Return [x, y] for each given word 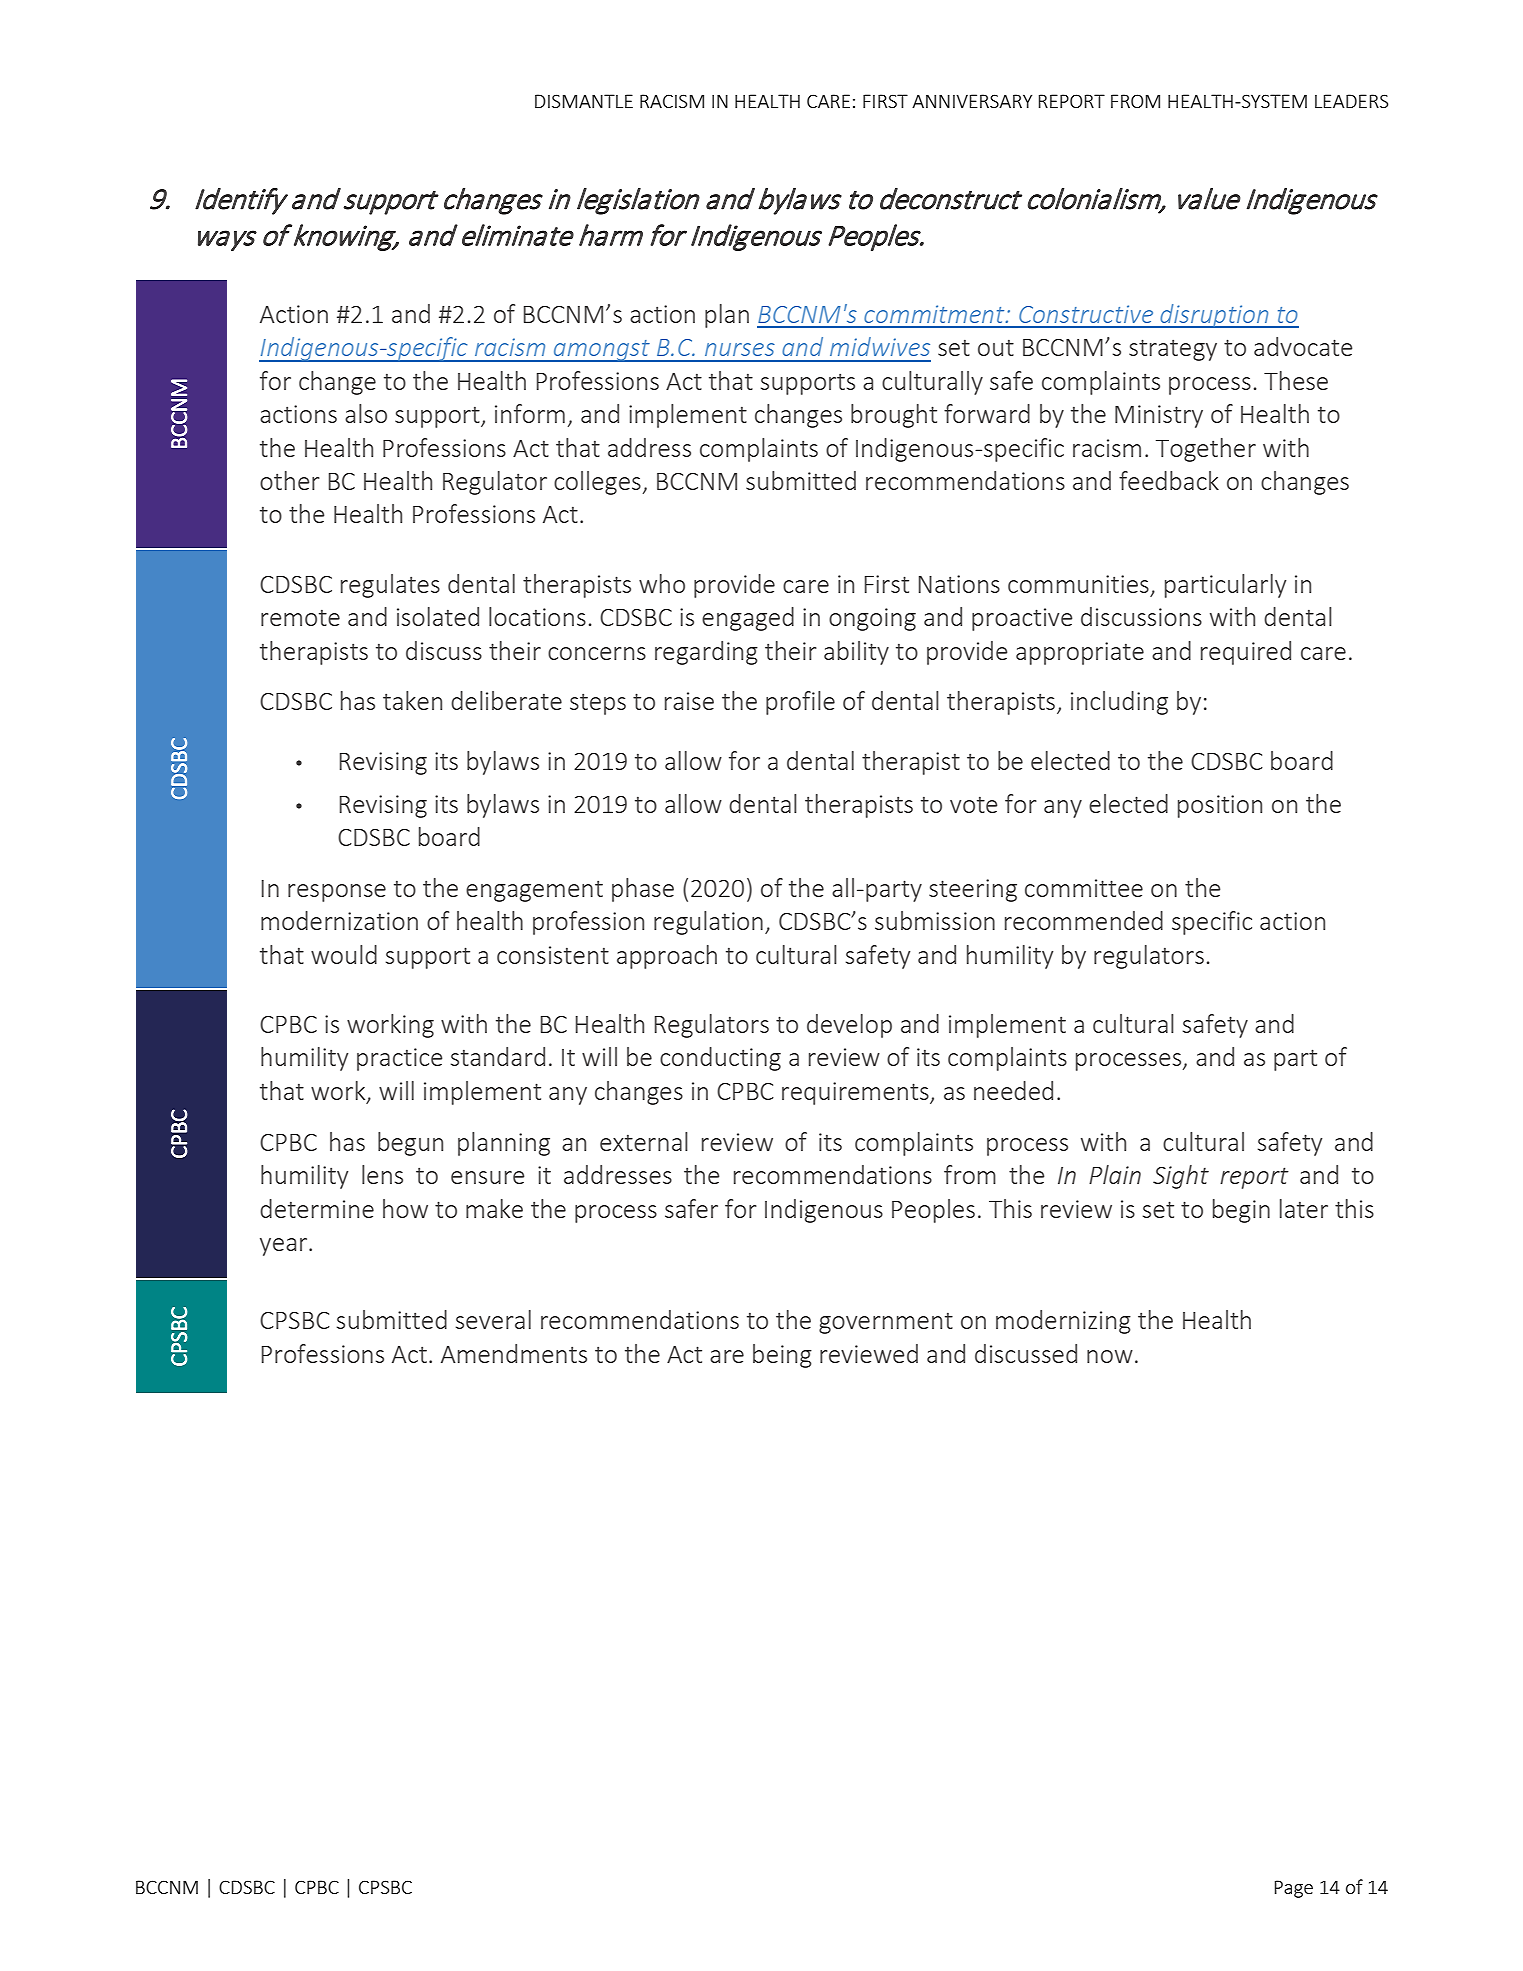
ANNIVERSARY [972, 101]
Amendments [514, 1353]
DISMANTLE [584, 101]
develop [849, 1026]
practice [399, 1059]
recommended [1084, 920]
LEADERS [1351, 101]
